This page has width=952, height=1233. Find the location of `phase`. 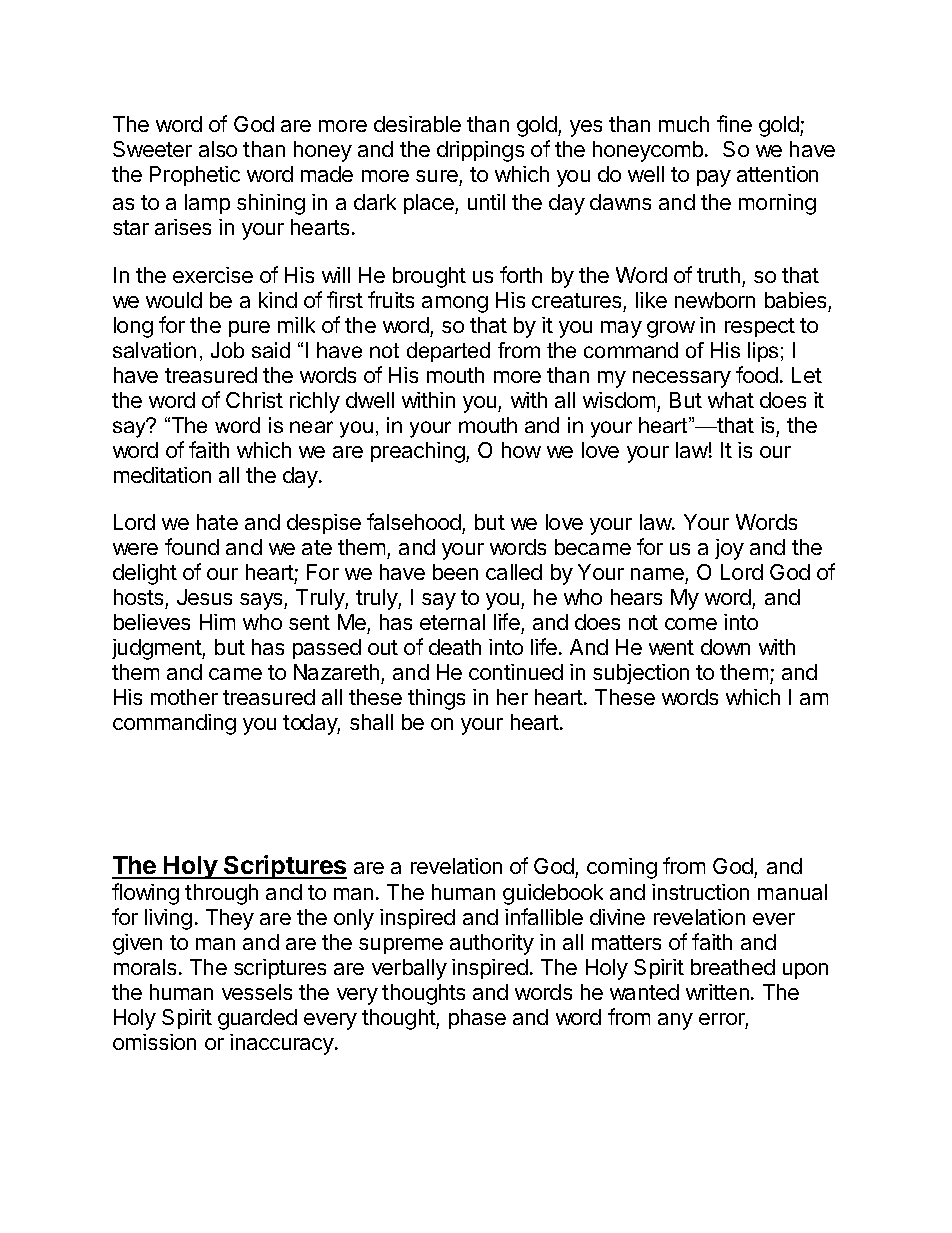

phase is located at coordinates (477, 1019).
